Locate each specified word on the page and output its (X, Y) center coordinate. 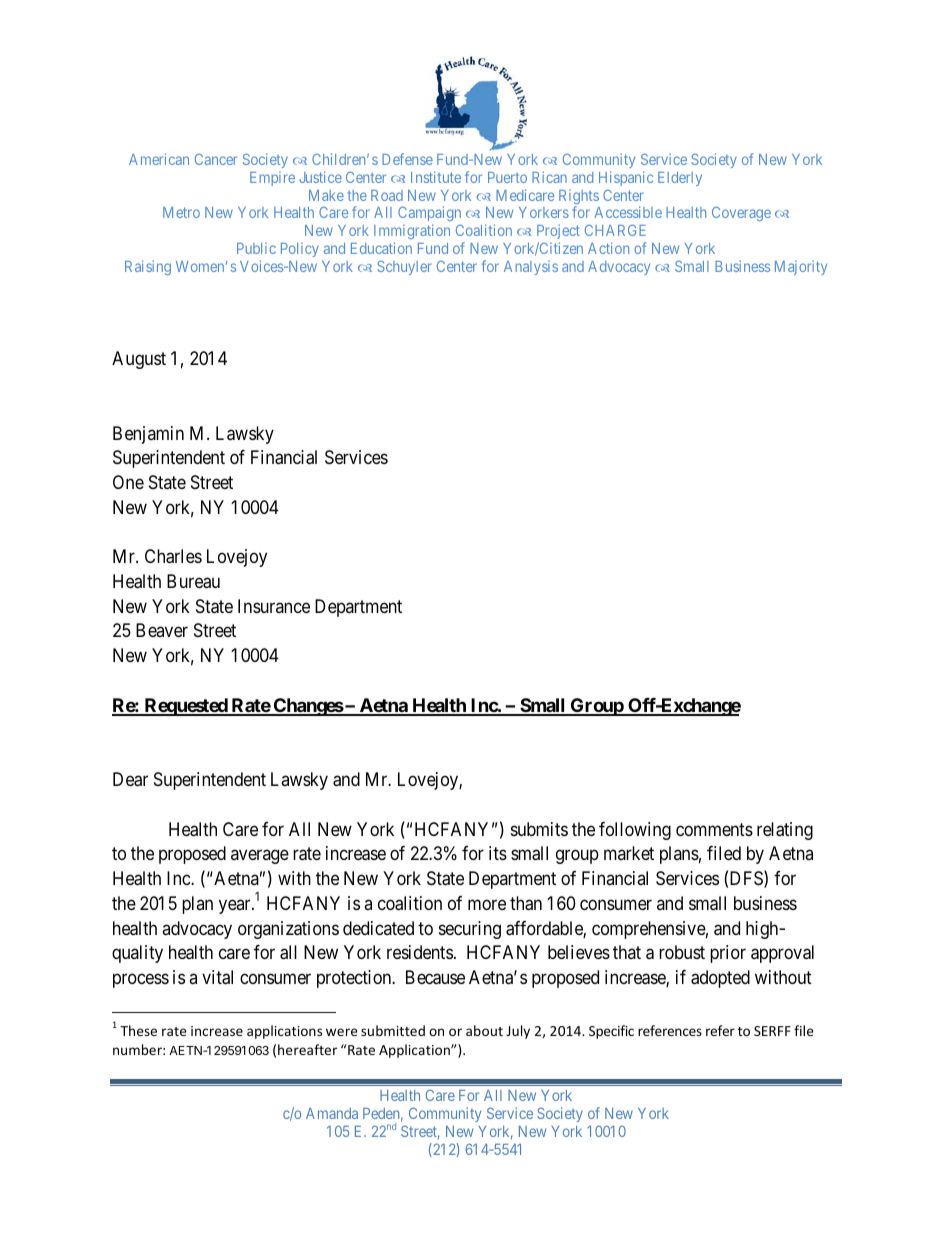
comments (714, 829)
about (484, 1030)
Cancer (216, 159)
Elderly (680, 179)
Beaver (162, 630)
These (138, 1030)
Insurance (274, 606)
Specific (611, 1032)
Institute (436, 177)
